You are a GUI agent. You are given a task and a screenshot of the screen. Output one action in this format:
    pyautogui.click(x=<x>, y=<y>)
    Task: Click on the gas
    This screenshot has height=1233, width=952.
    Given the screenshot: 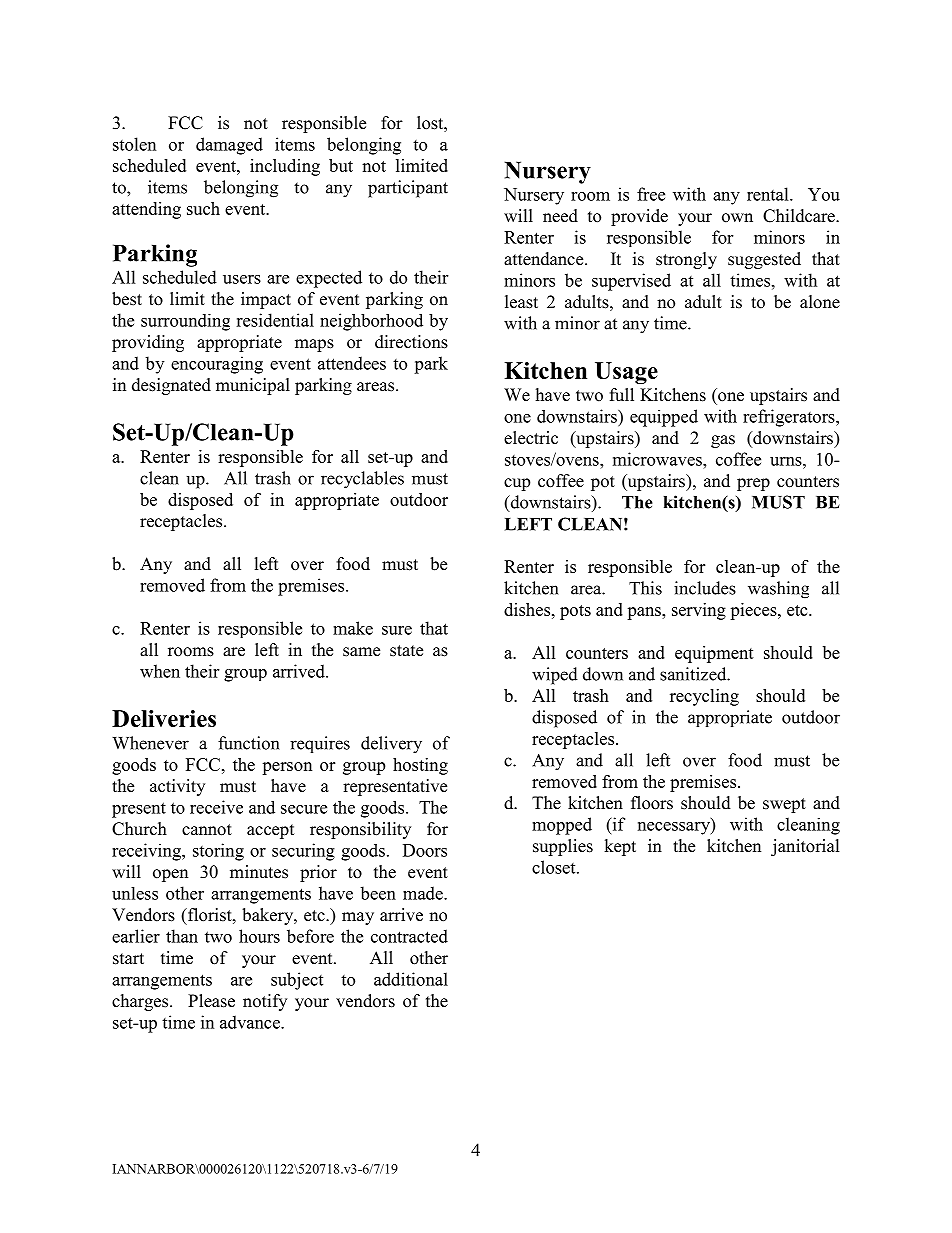 What is the action you would take?
    pyautogui.click(x=723, y=441)
